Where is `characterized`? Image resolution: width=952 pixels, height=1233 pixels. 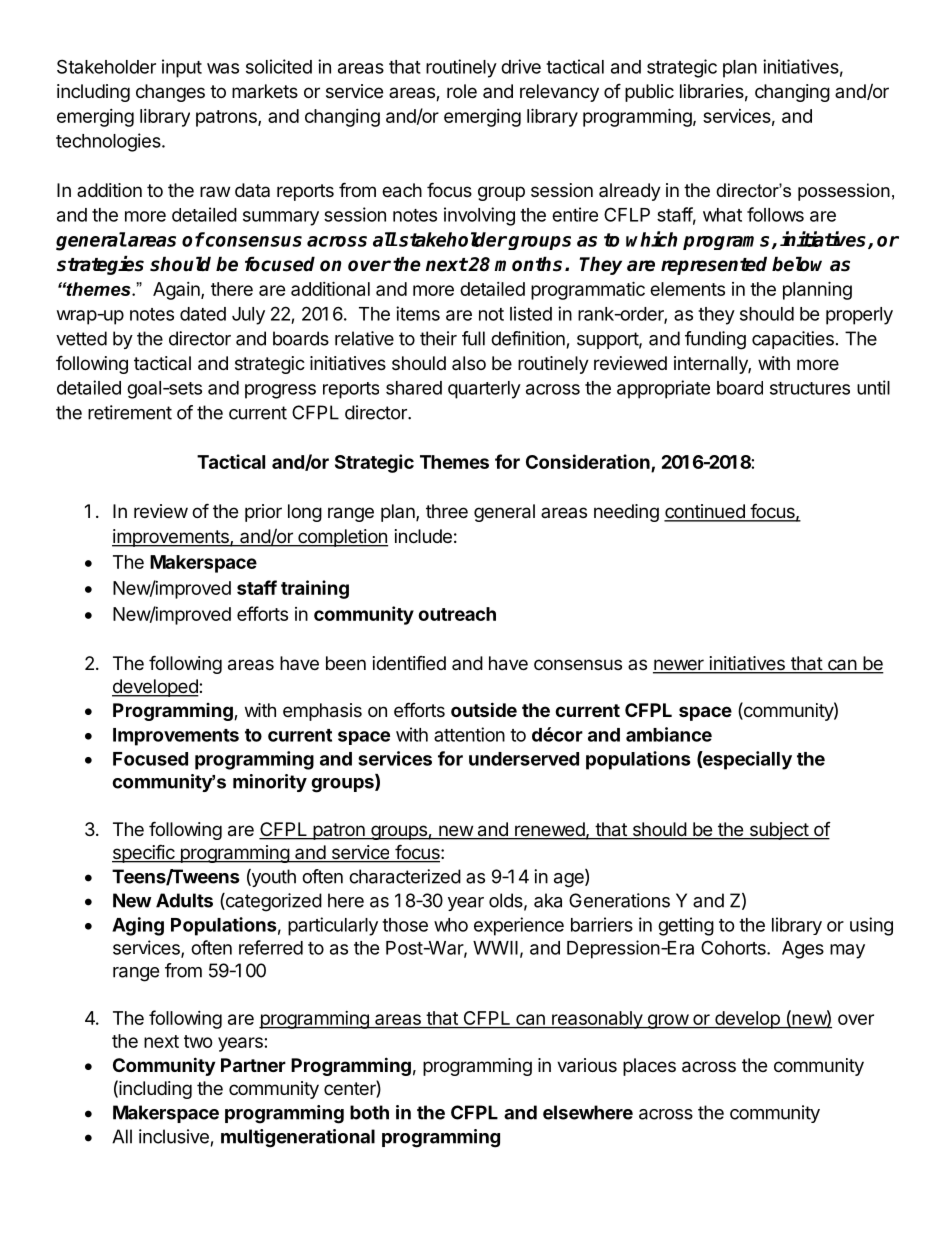 characterized is located at coordinates (405, 876).
